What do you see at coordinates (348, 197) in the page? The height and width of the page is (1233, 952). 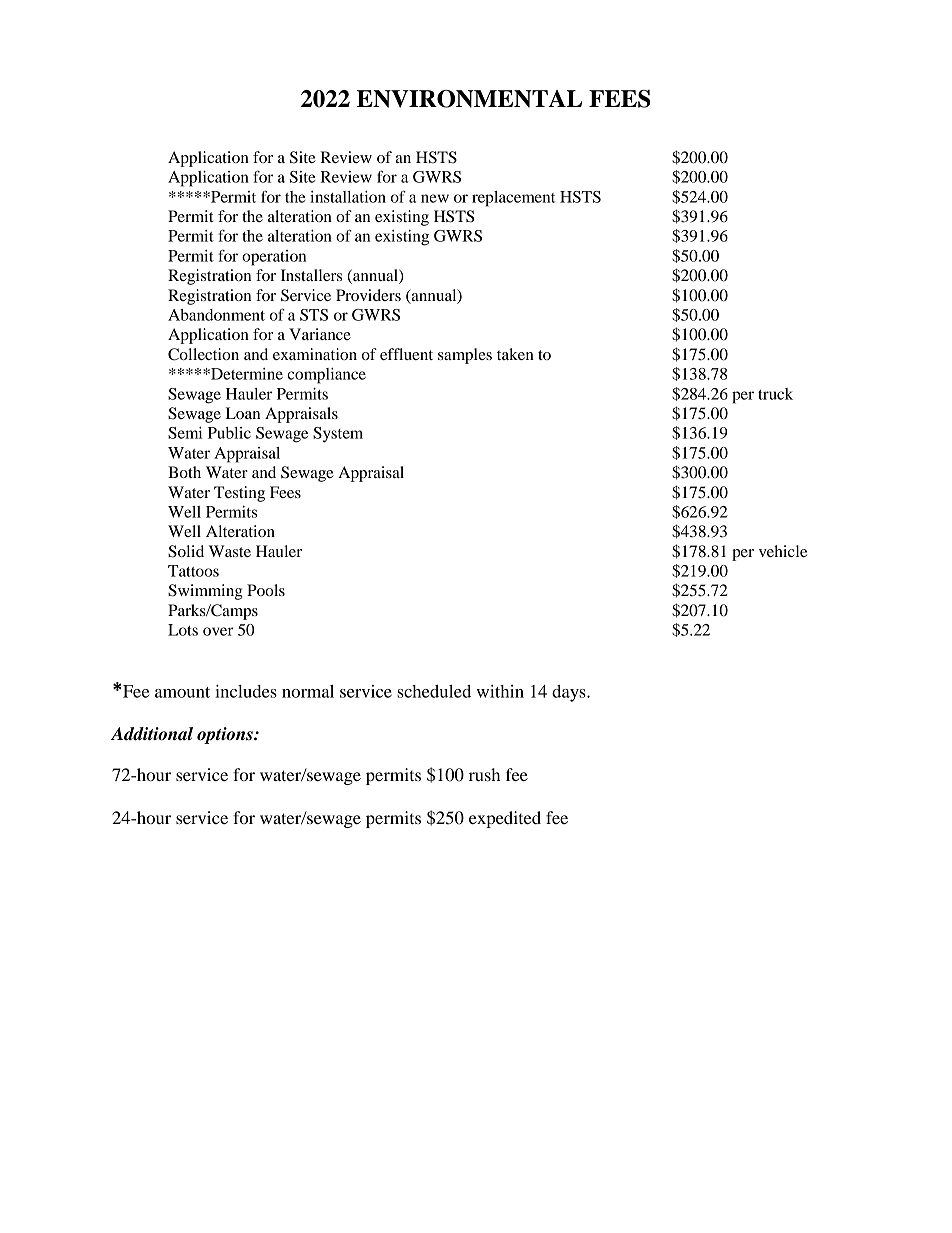 I see `installation` at bounding box center [348, 197].
